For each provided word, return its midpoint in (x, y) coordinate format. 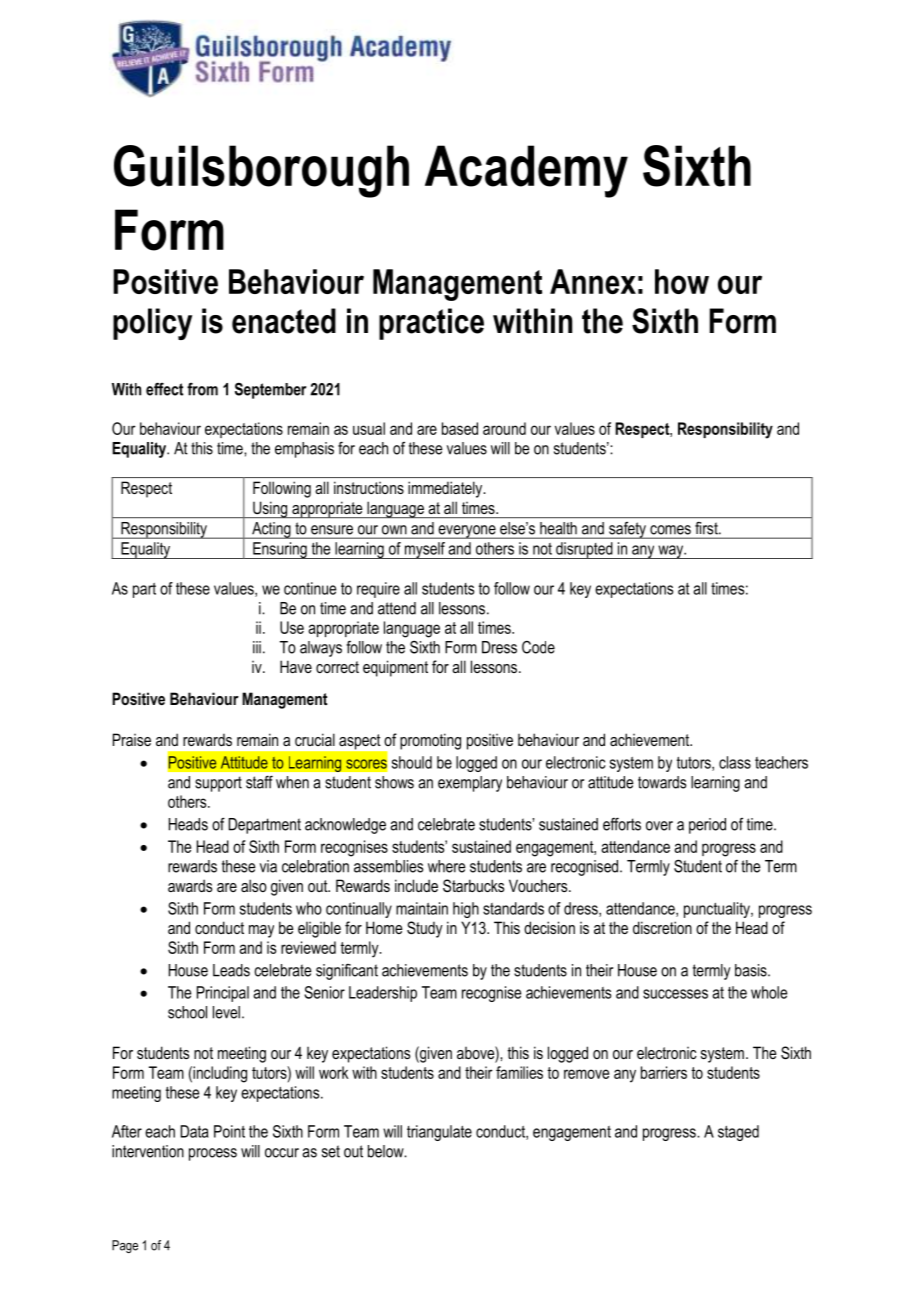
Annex (593, 281)
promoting (430, 741)
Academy (526, 171)
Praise (132, 739)
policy (152, 324)
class (735, 762)
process (213, 1154)
